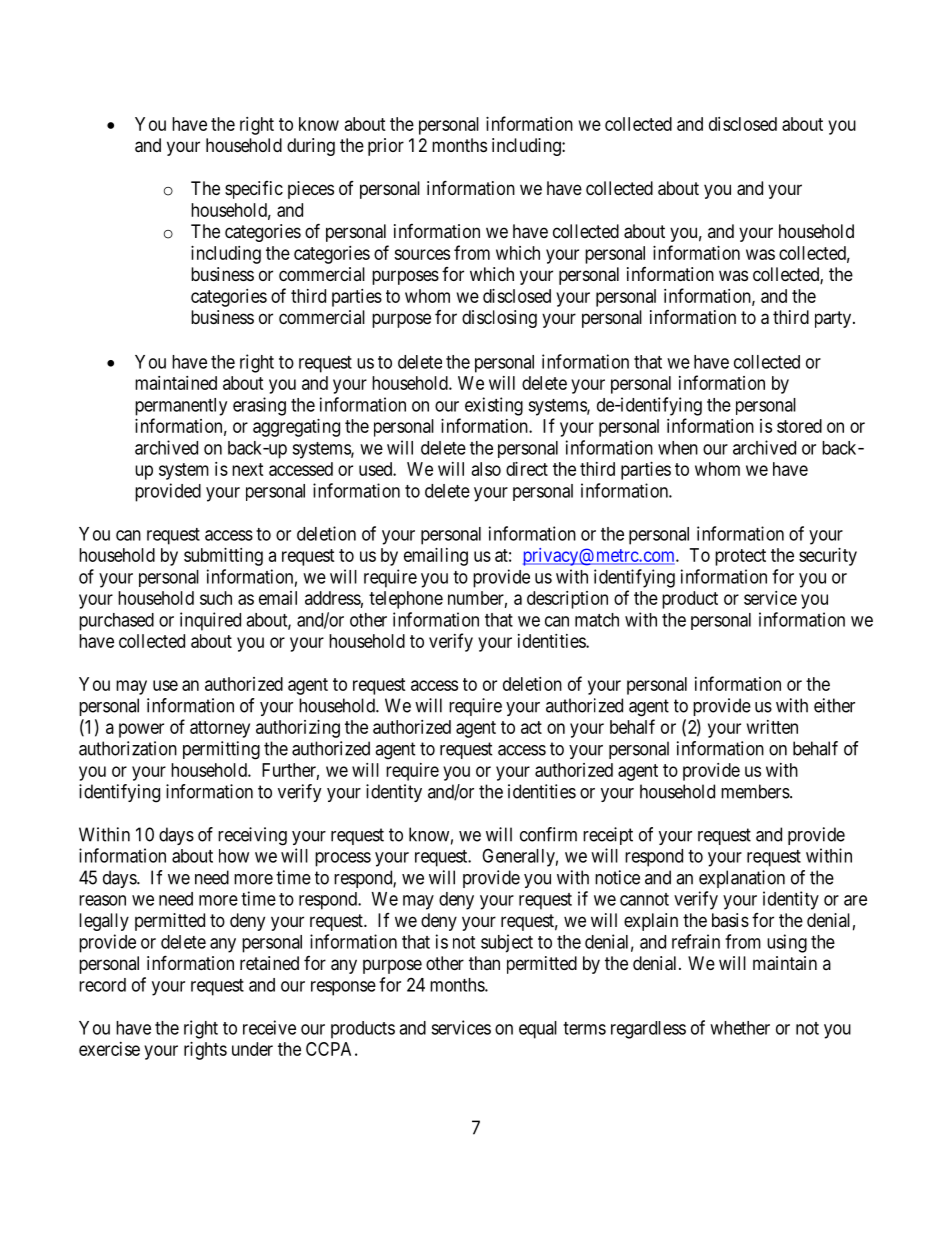  Describe the element at coordinates (494, 406) in the document. I see `existing` at that location.
